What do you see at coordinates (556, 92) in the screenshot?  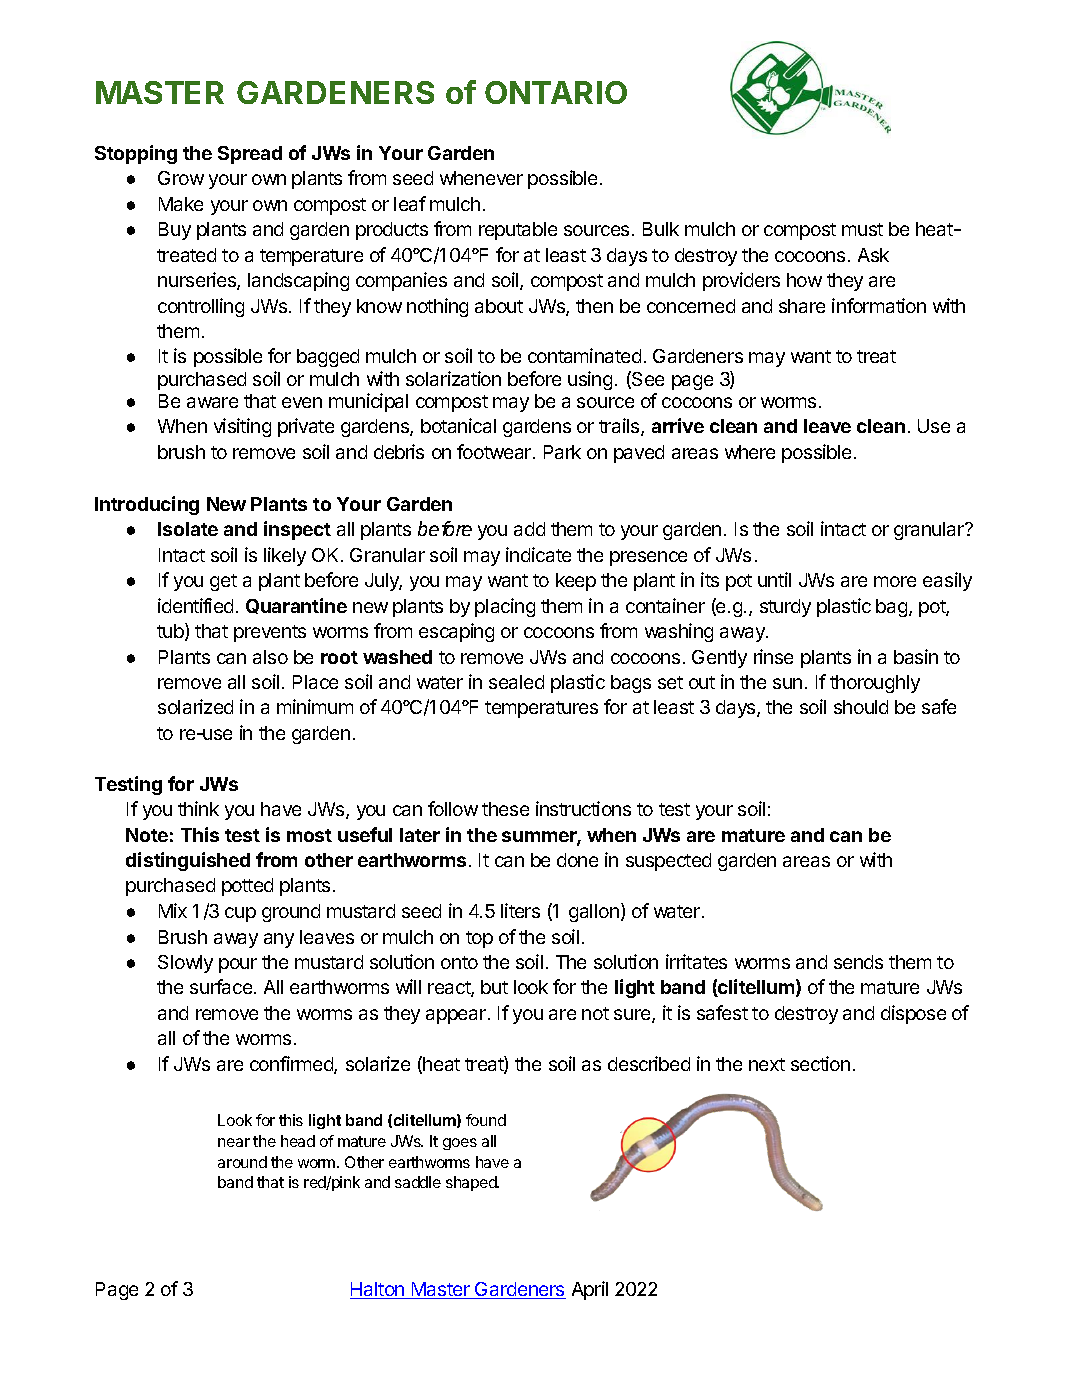 I see `ONTARIO` at bounding box center [556, 92].
